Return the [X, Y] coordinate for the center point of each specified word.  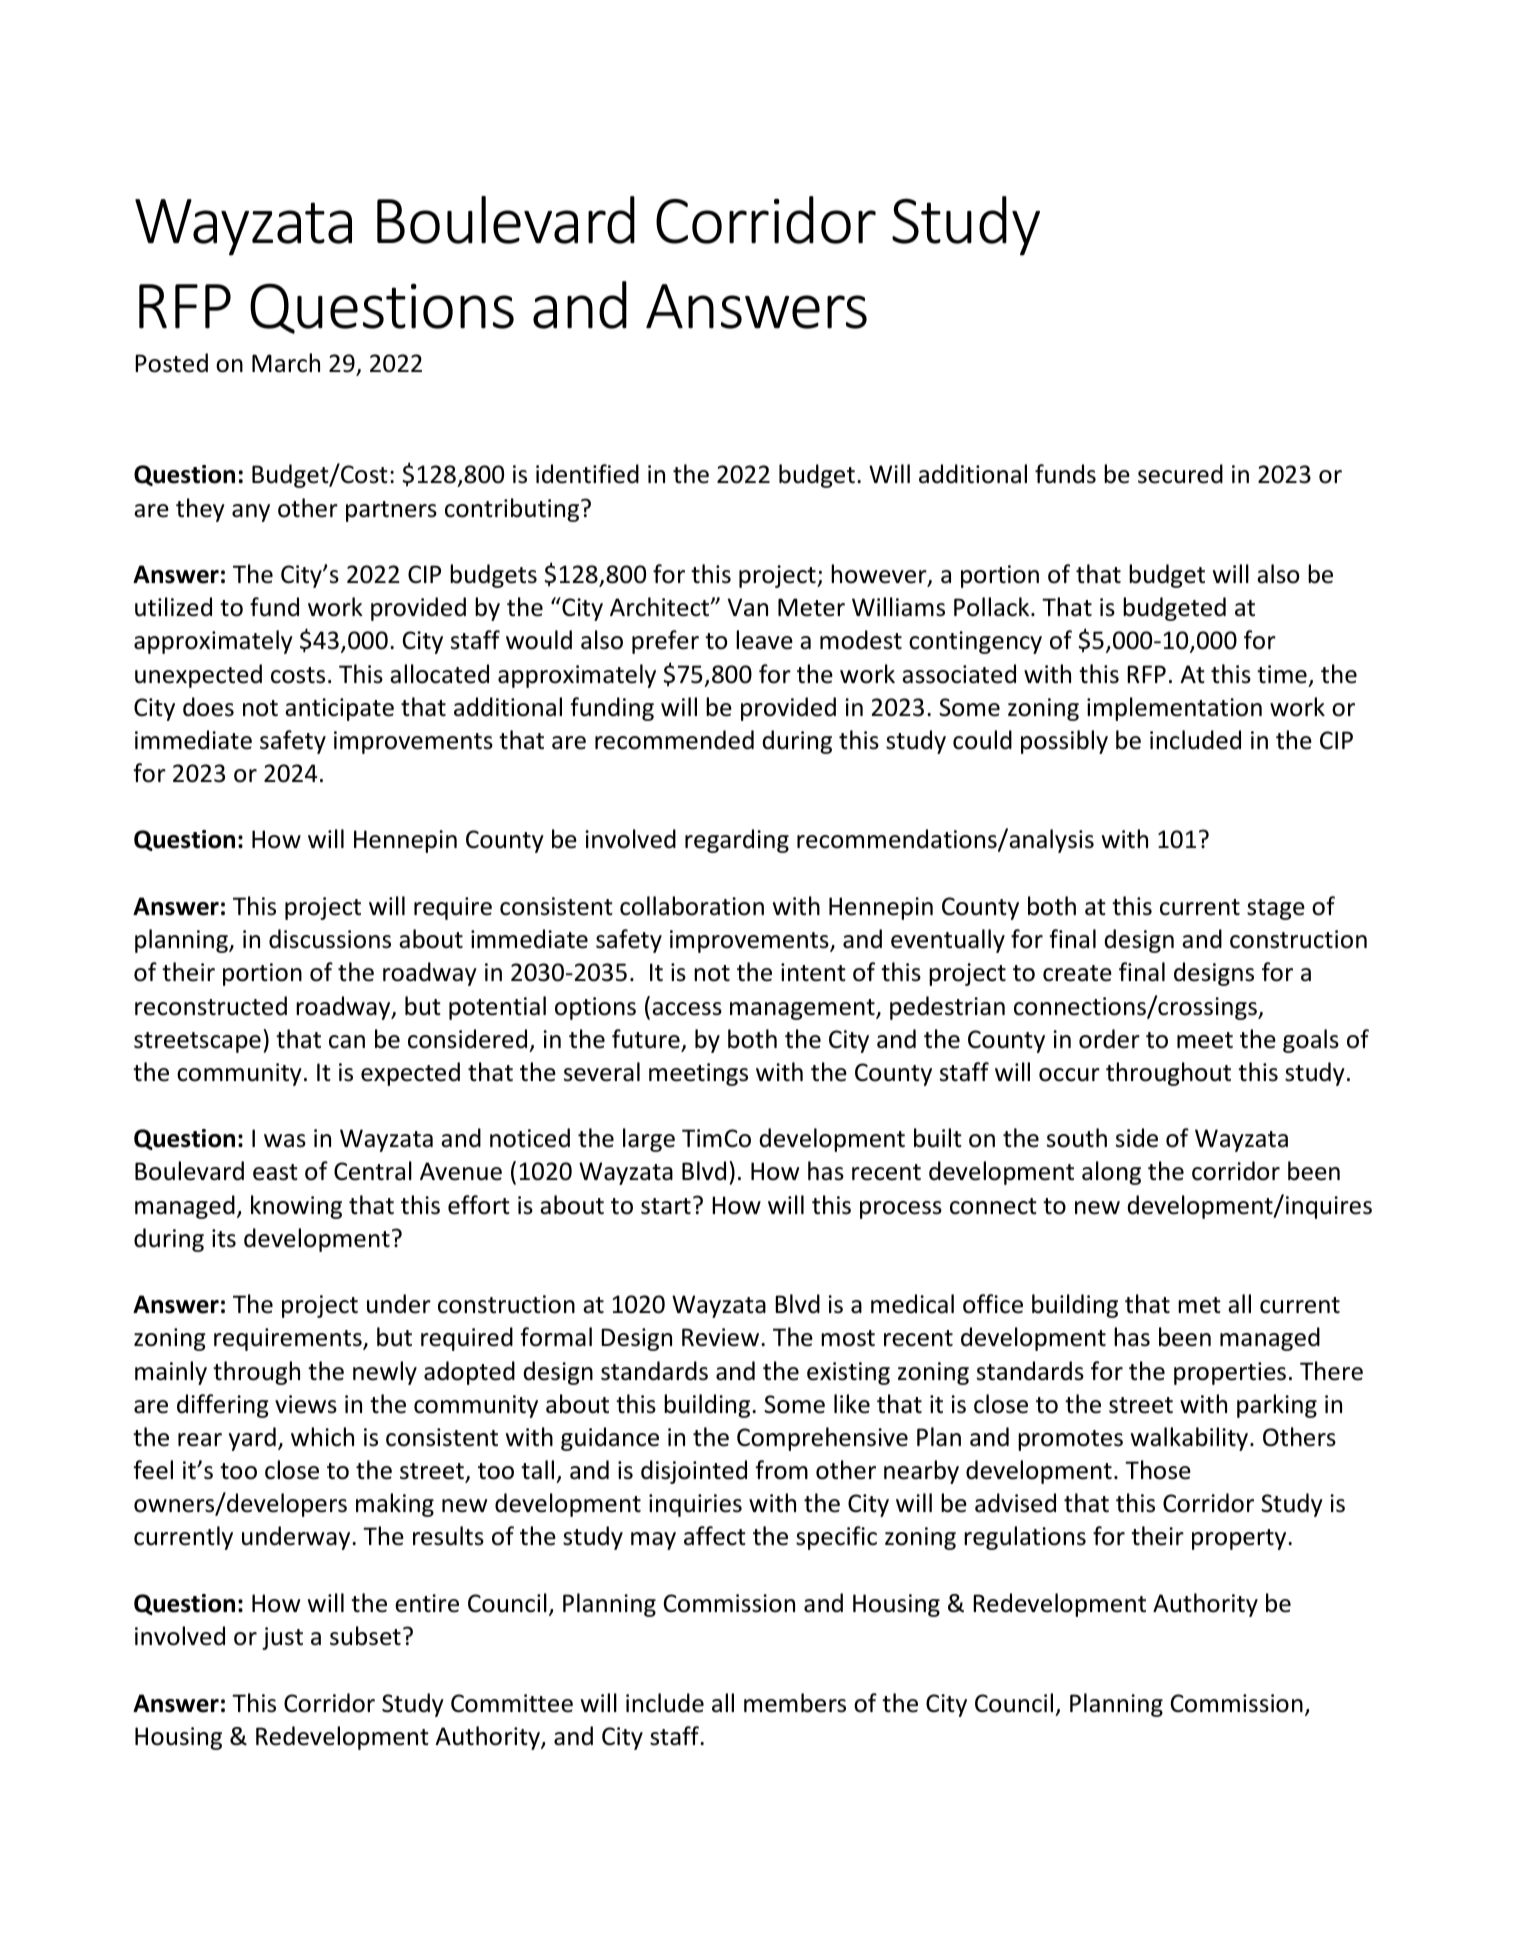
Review [722, 1337]
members [795, 1703]
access [687, 1009]
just [282, 1638]
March [286, 363]
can [347, 1042]
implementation [1174, 709]
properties [1230, 1373]
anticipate [339, 709]
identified [587, 474]
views [306, 1404]
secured [1180, 474]
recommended [674, 740]
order [1109, 1039]
